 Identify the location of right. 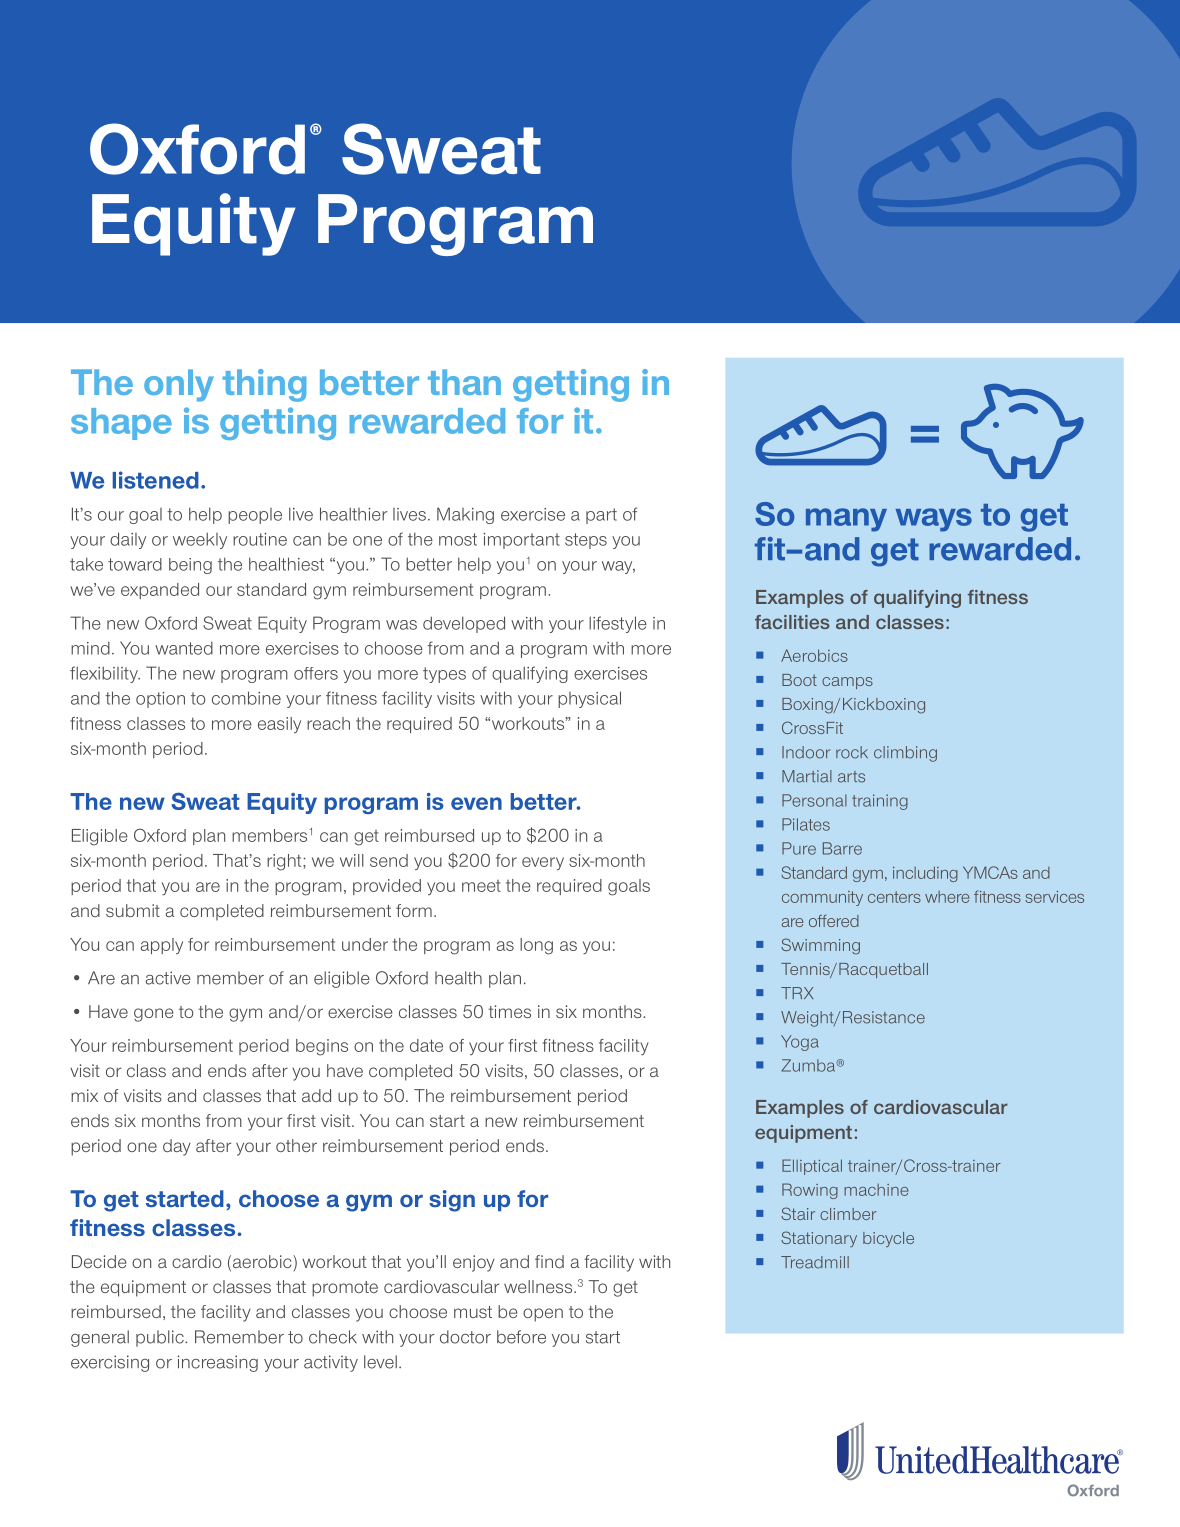
(285, 862).
